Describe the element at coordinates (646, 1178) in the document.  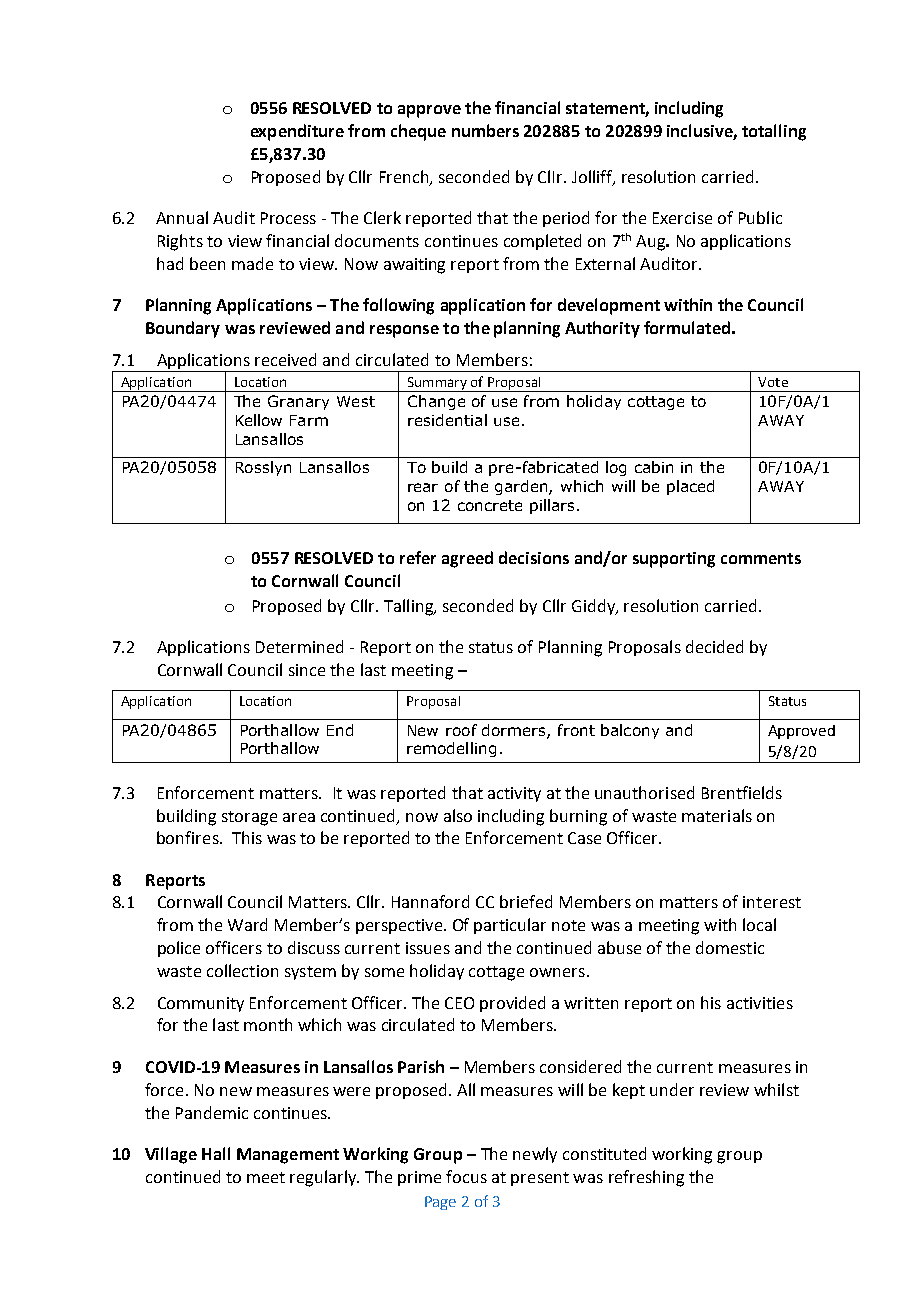
I see `refreshing` at that location.
